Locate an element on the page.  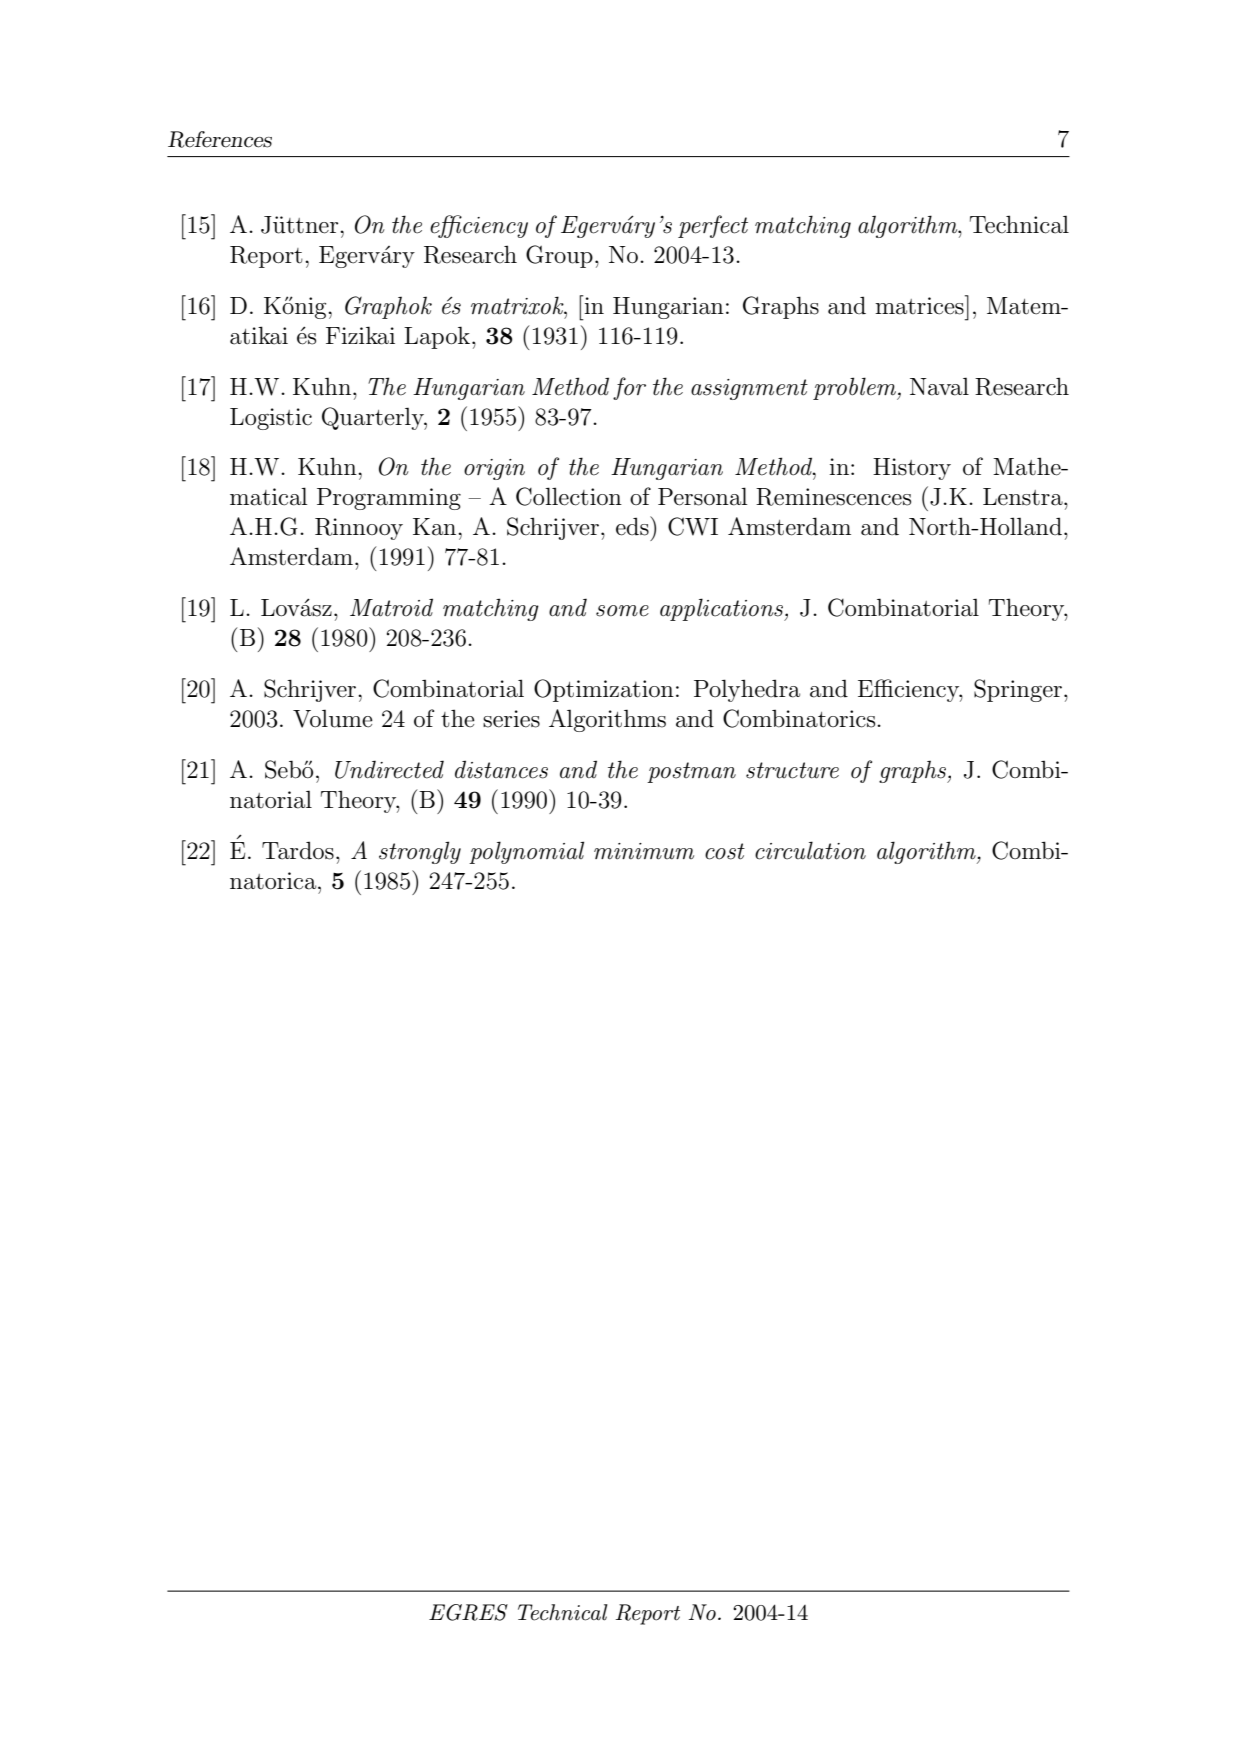
circulation is located at coordinates (810, 850).
